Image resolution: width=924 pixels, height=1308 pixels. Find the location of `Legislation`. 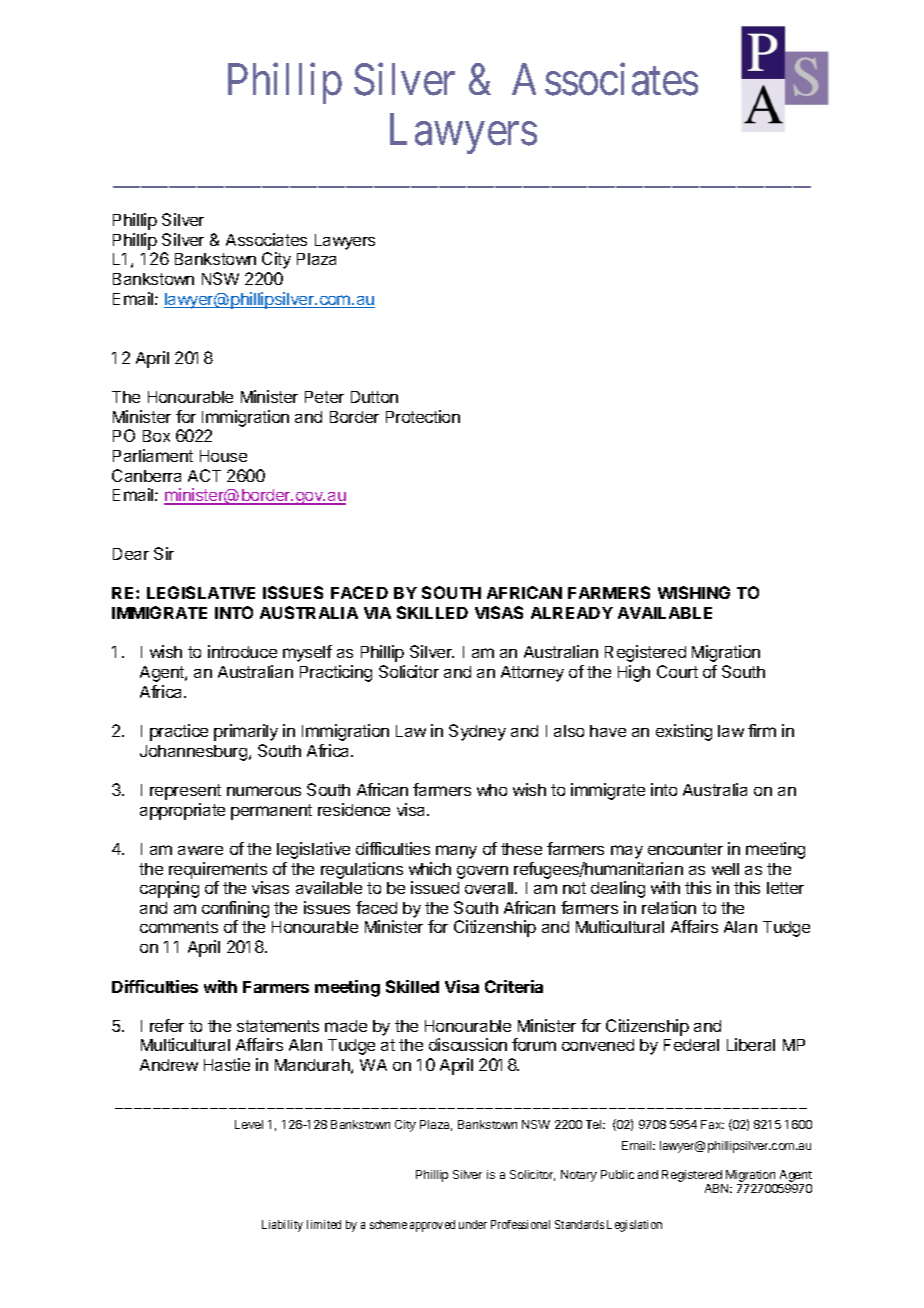

Legislation is located at coordinates (634, 1226).
